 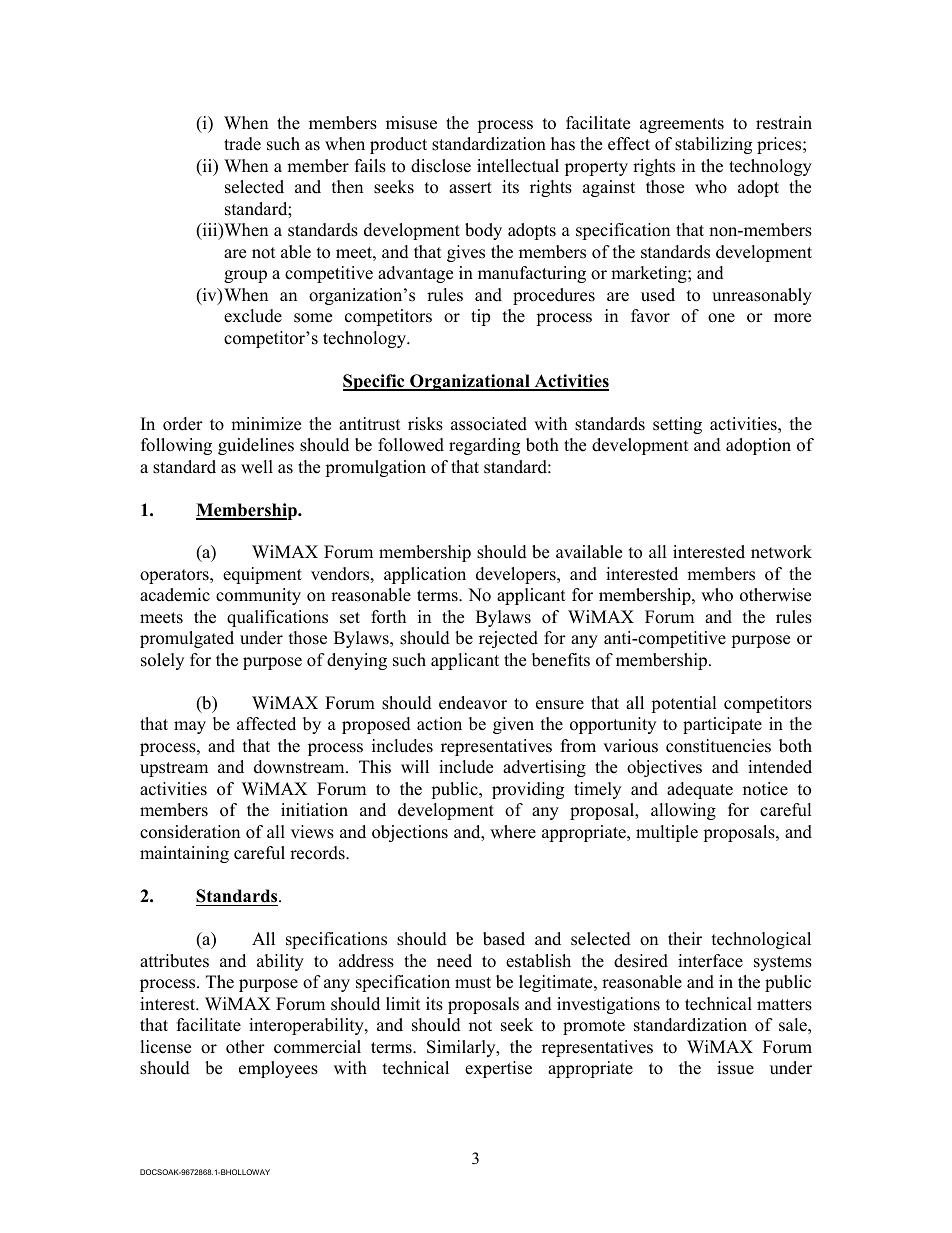 What do you see at coordinates (781, 552) in the image?
I see `network` at bounding box center [781, 552].
